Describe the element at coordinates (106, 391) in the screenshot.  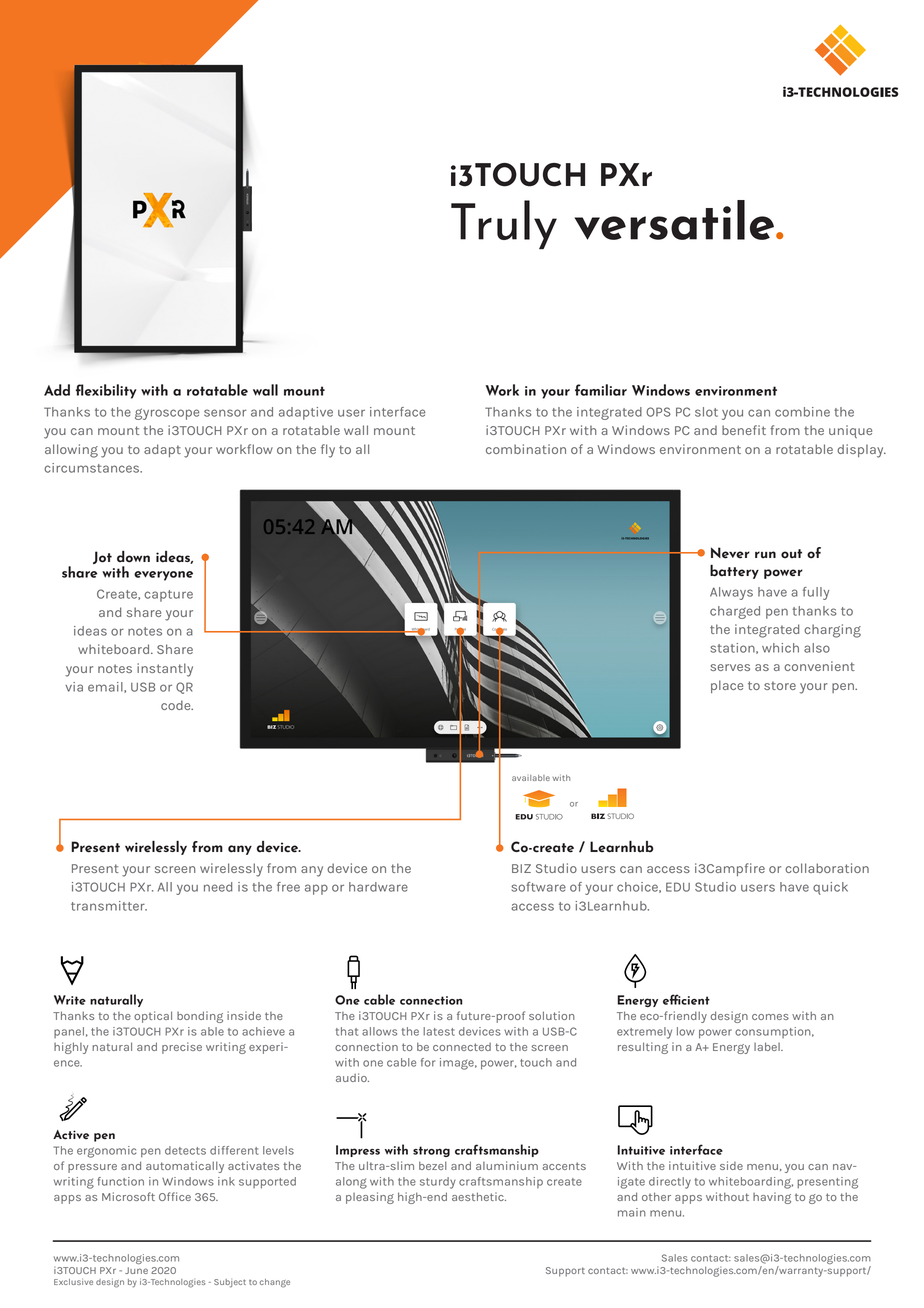
I see `flexibility` at that location.
